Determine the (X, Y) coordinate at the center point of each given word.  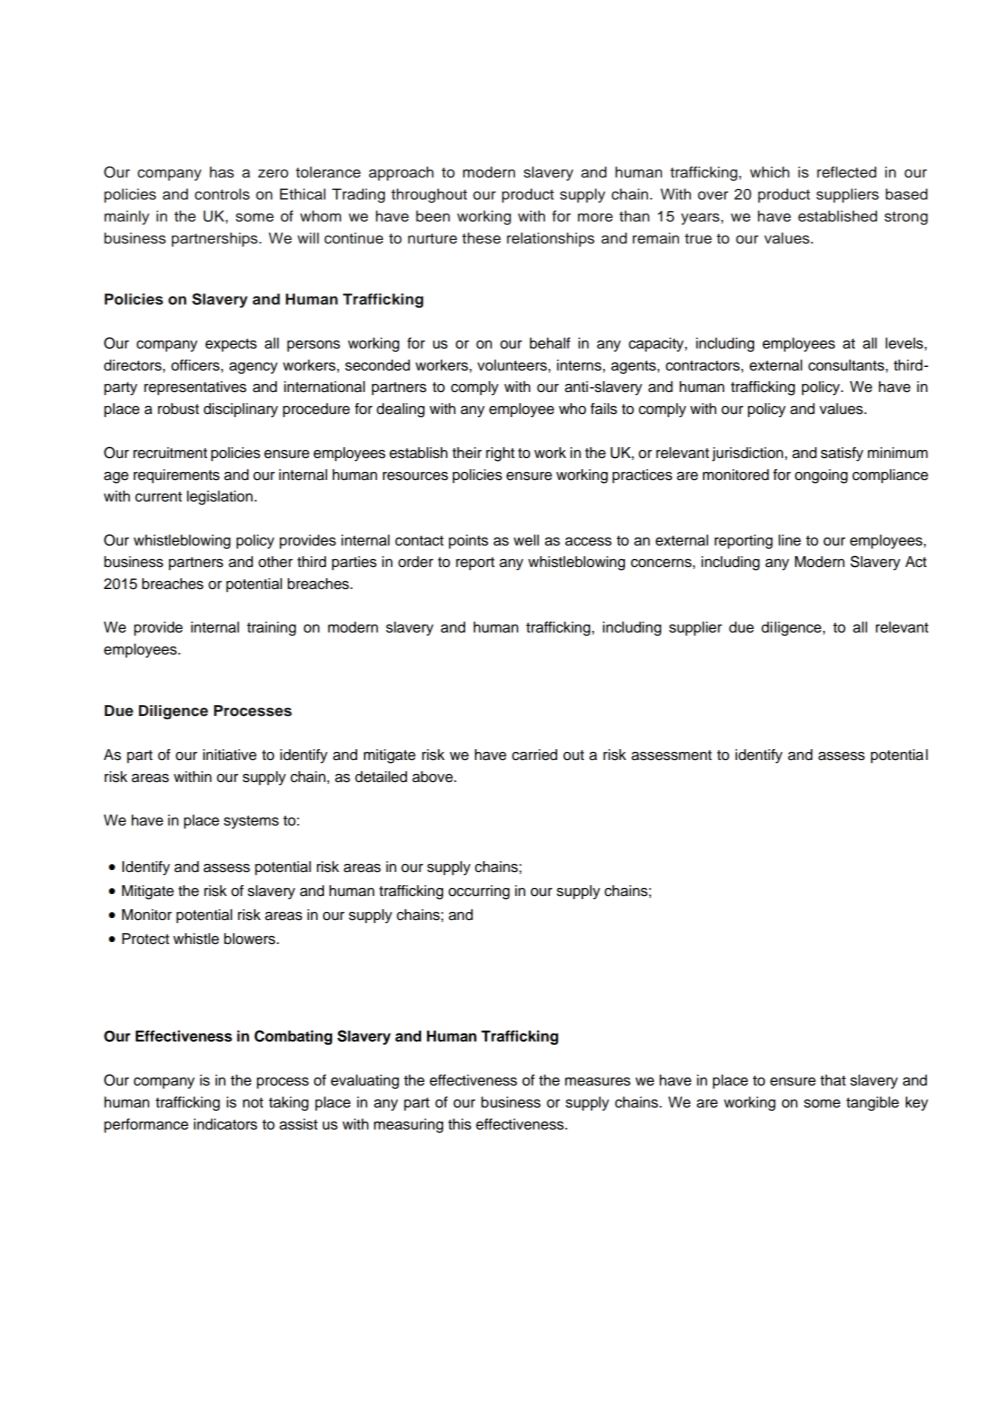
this (459, 1124)
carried (534, 755)
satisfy (842, 454)
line (790, 540)
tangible (872, 1103)
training (271, 628)
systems (251, 822)
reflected (846, 172)
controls (222, 194)
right (500, 454)
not (253, 1102)
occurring (479, 892)
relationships (551, 239)
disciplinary (241, 410)
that (833, 1080)
